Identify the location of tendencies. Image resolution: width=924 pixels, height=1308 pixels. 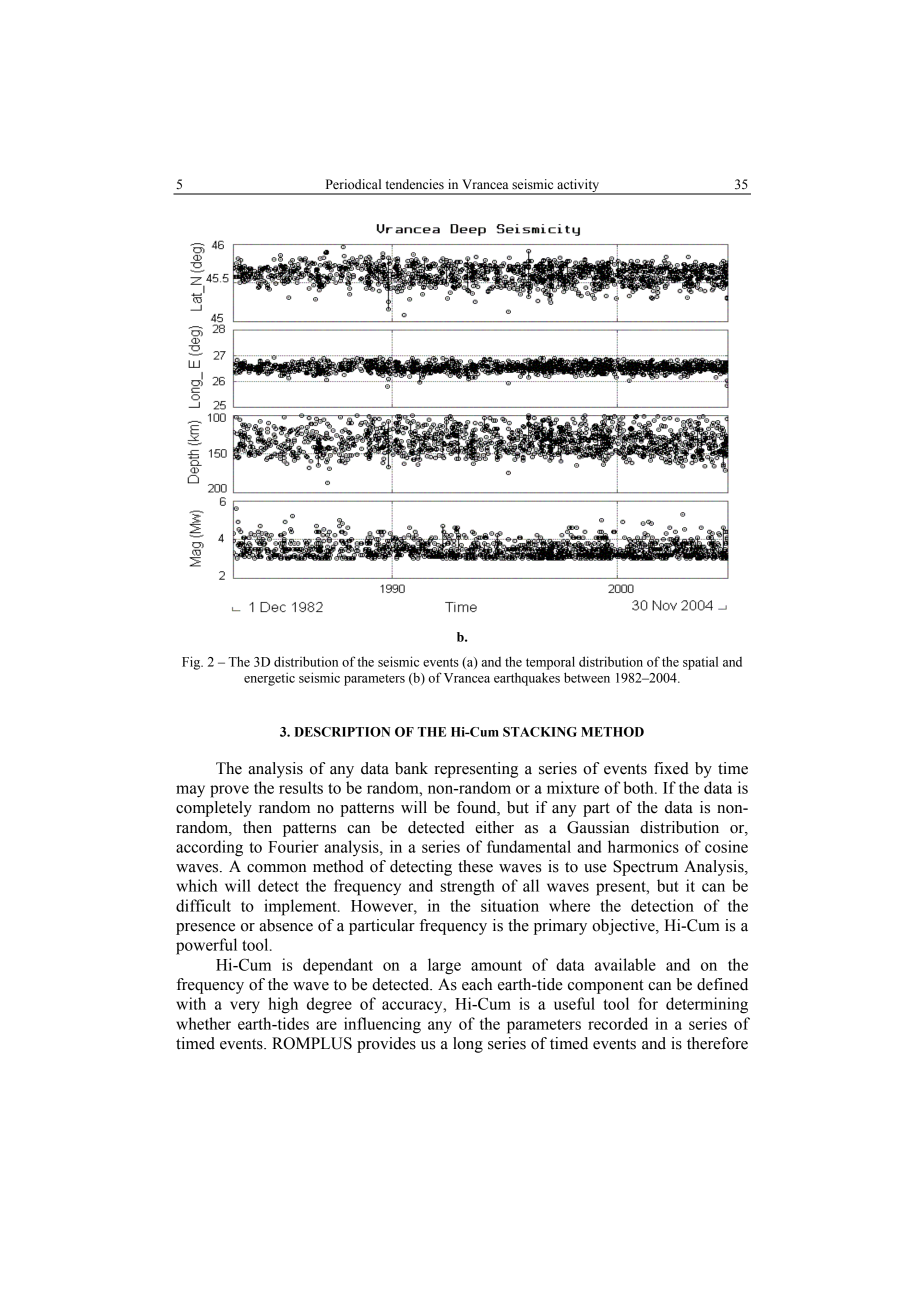
(415, 184).
